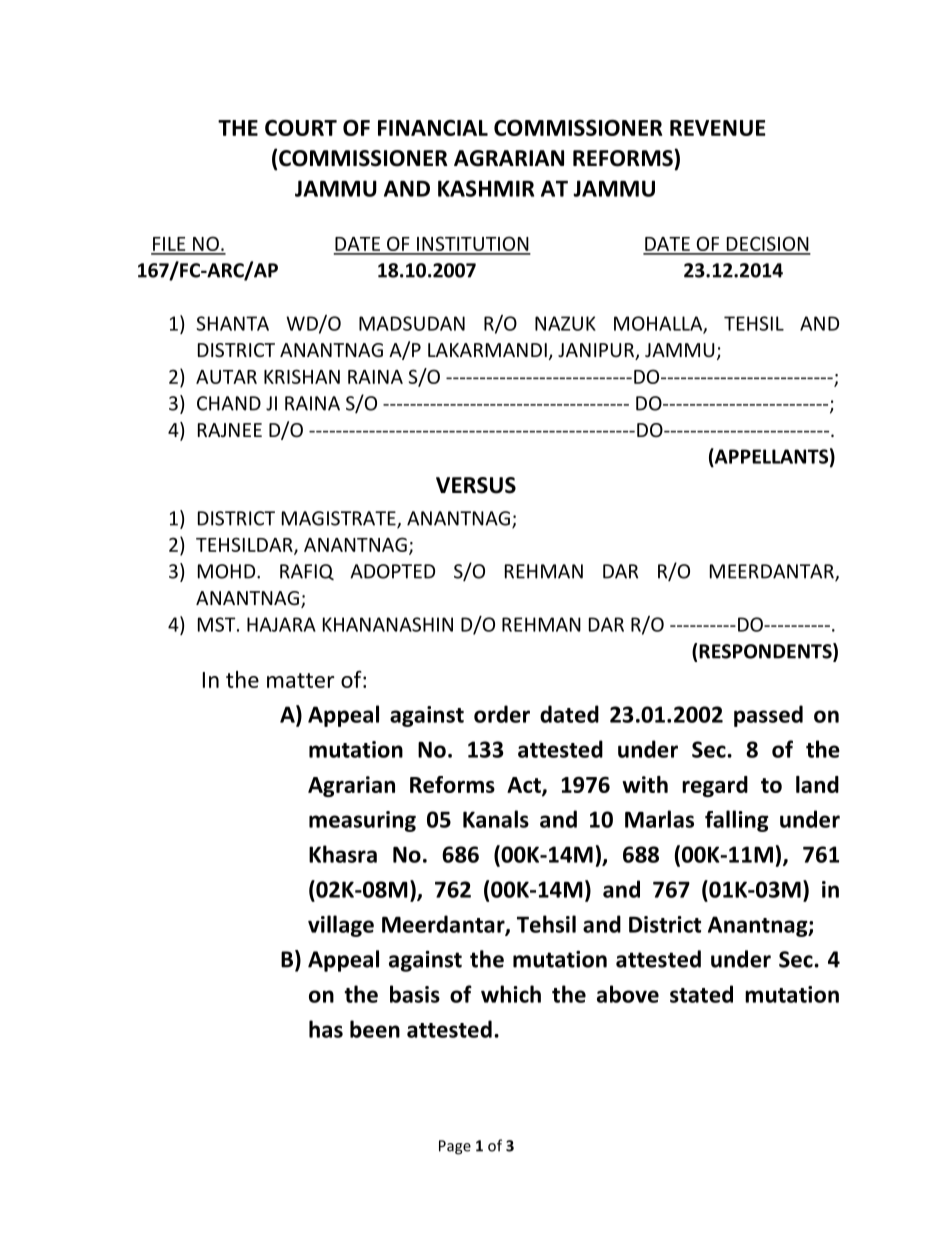  What do you see at coordinates (486, 188) in the screenshot?
I see `KASHMIR` at bounding box center [486, 188].
